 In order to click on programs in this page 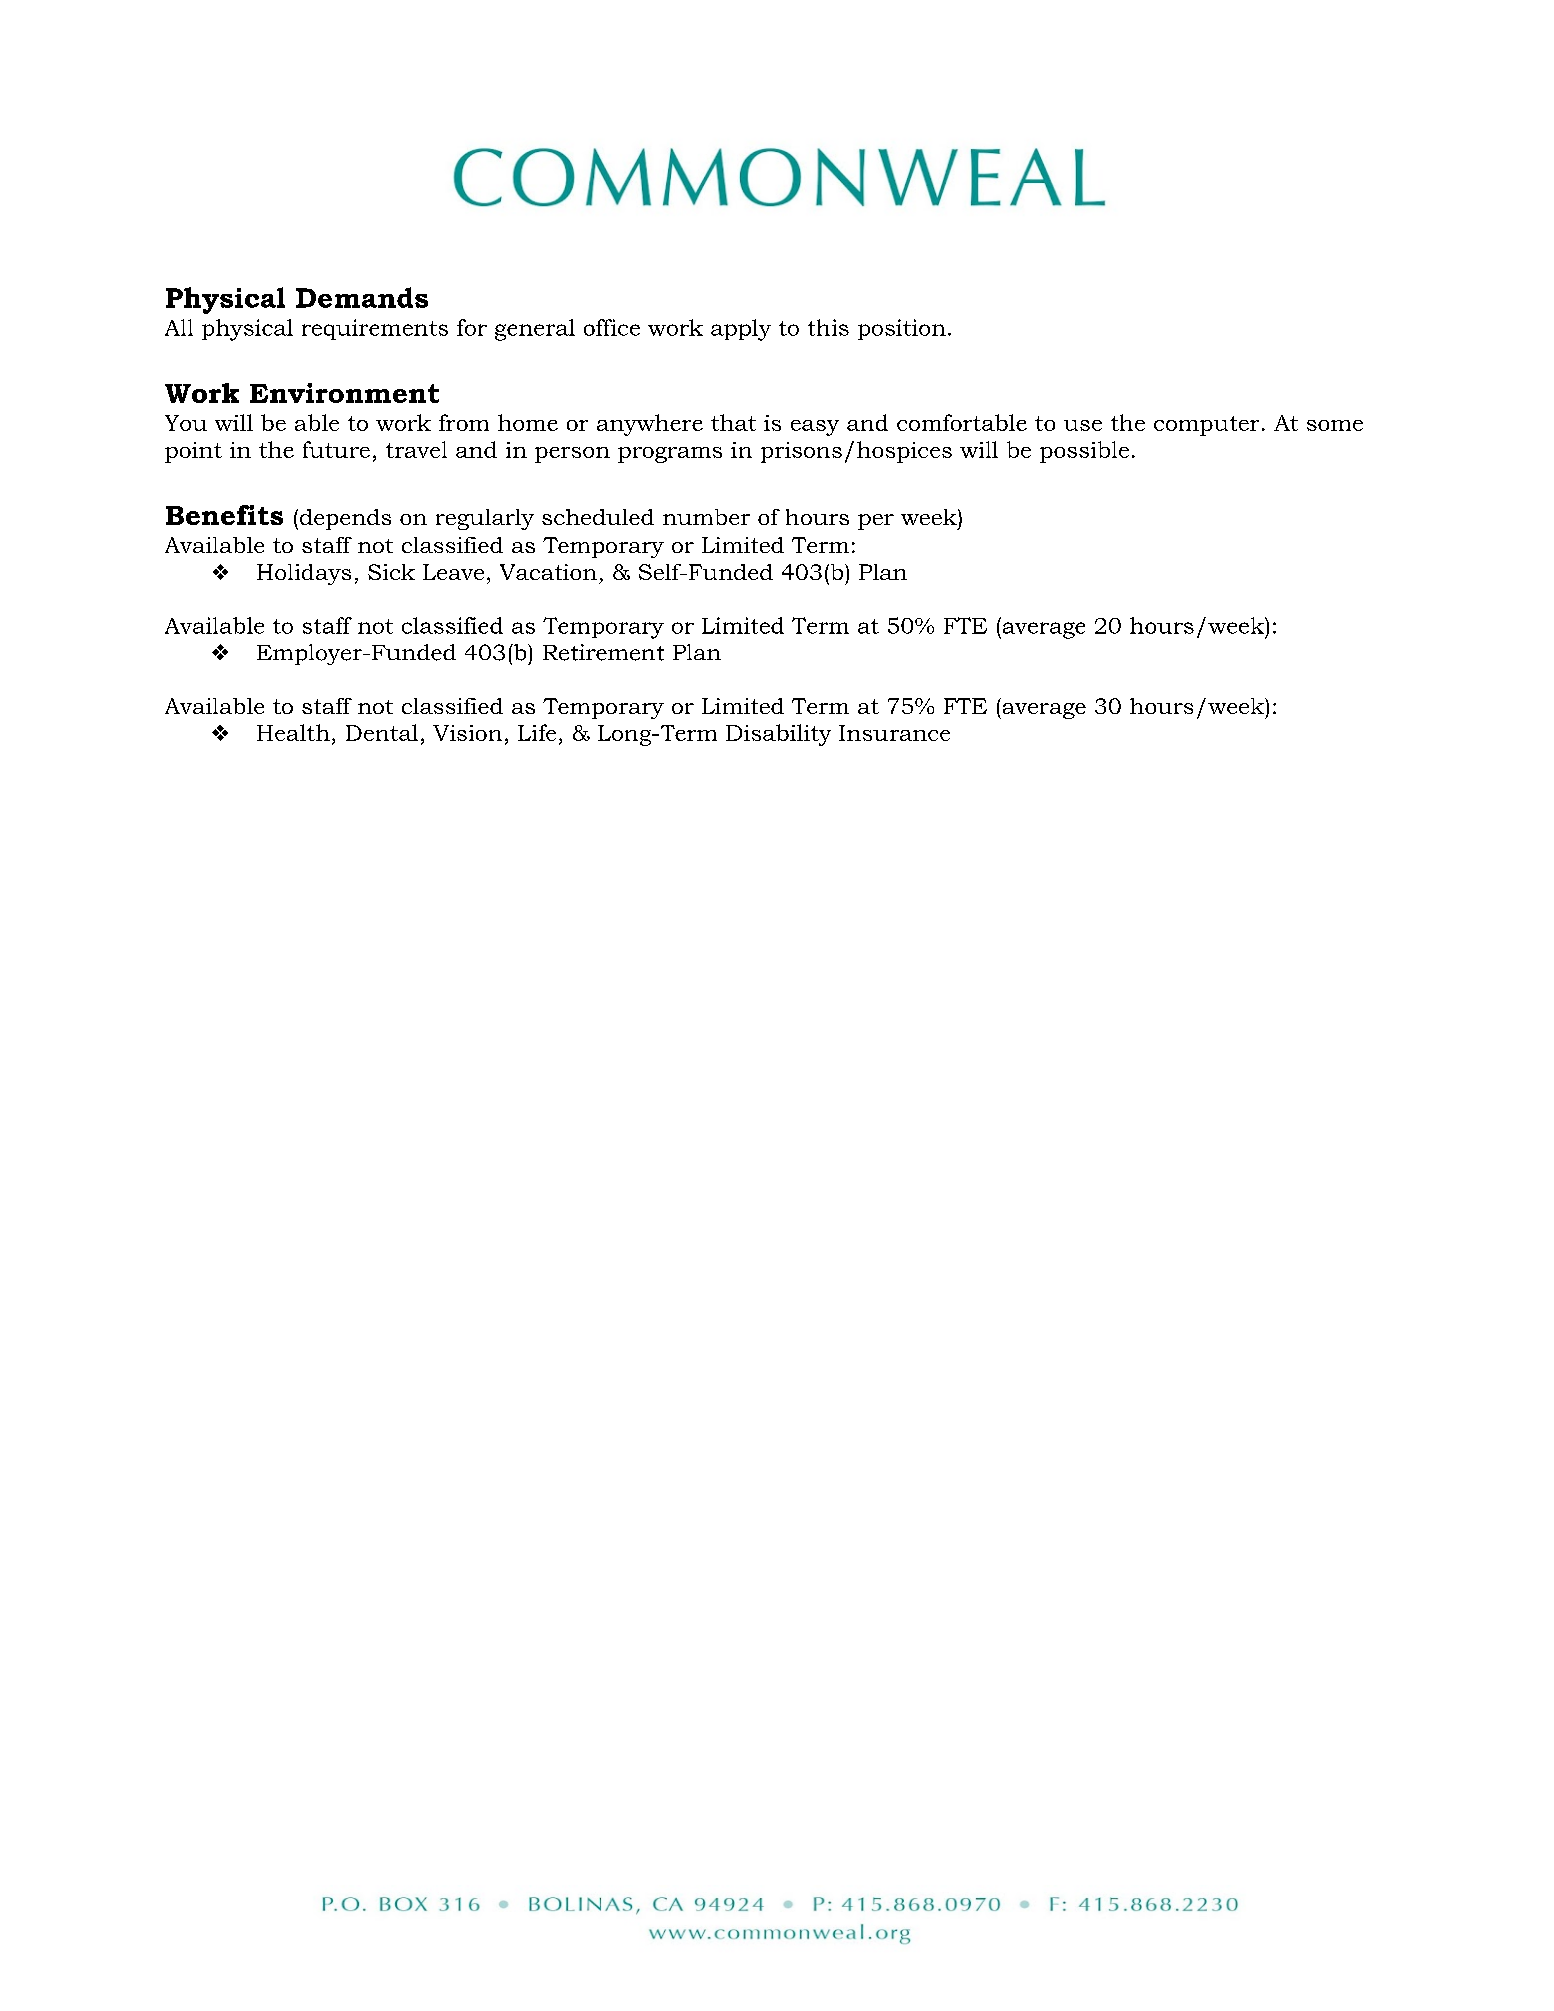, I will do `click(670, 455)`.
